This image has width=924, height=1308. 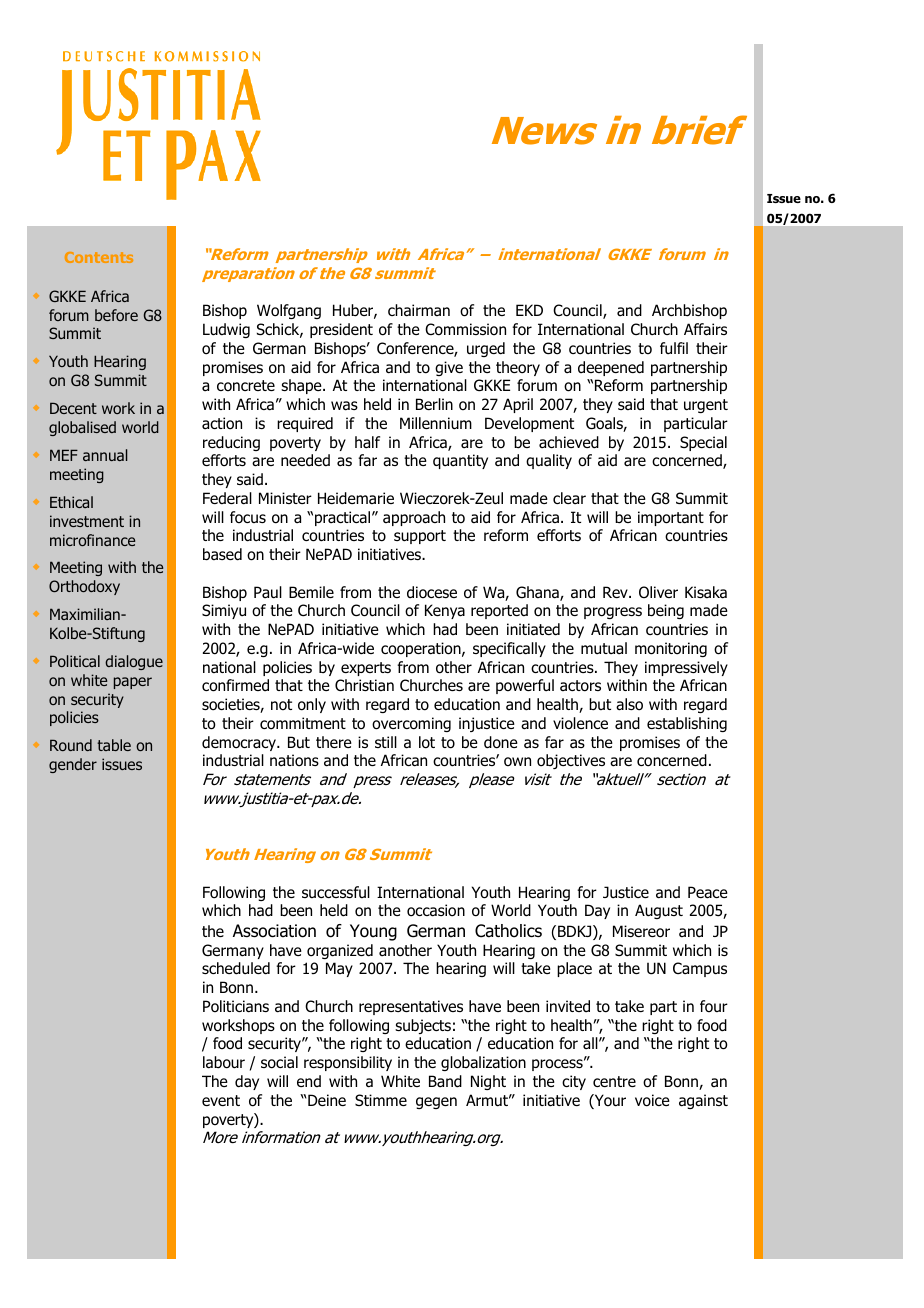 I want to click on also, so click(x=629, y=704).
